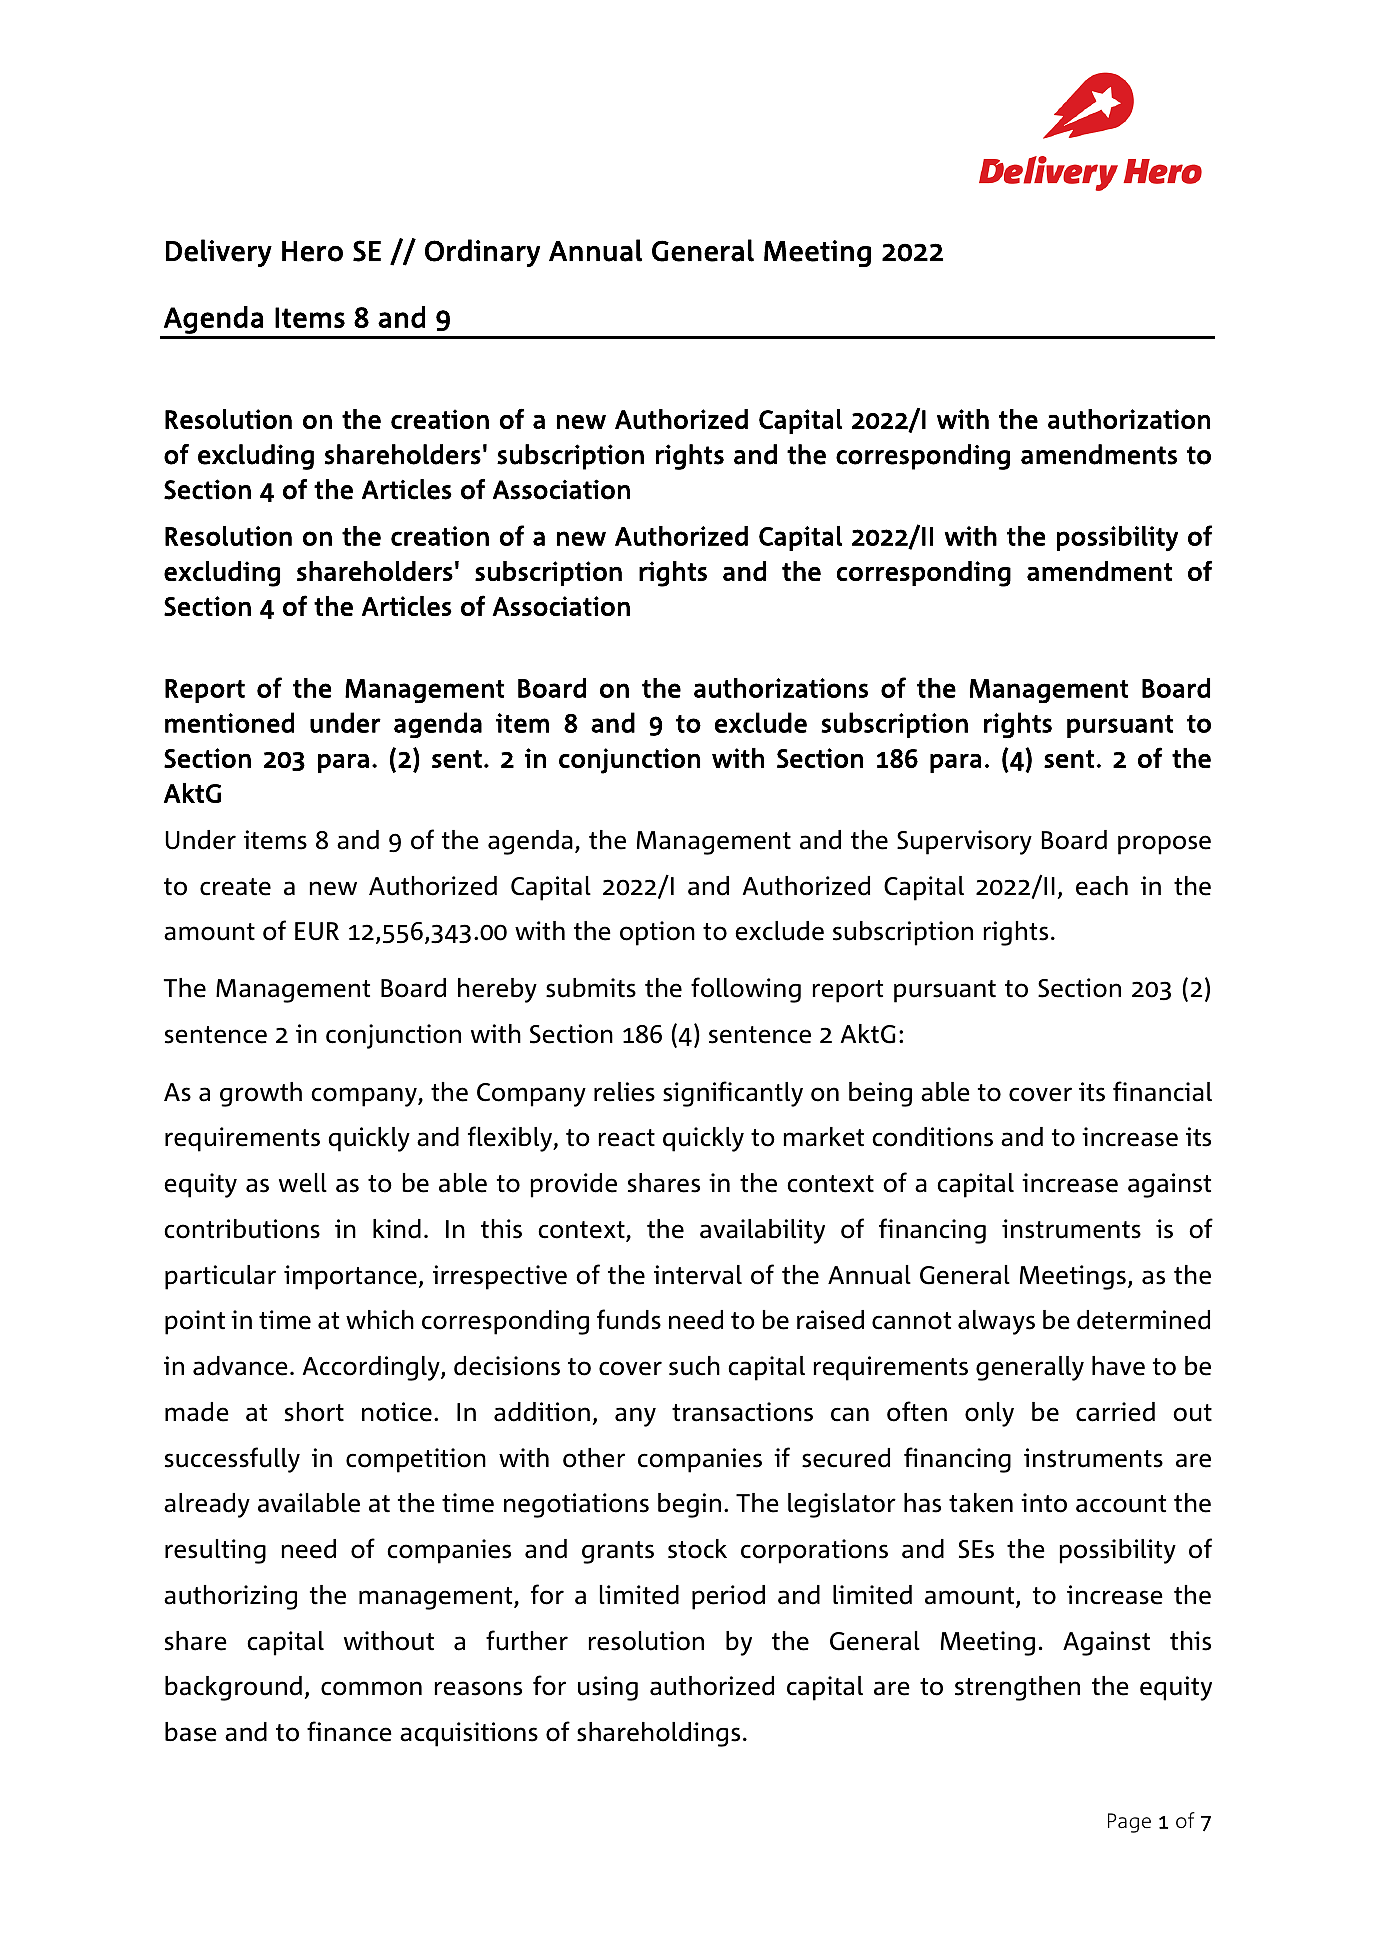 This screenshot has width=1376, height=1946. I want to click on such, so click(694, 1366).
